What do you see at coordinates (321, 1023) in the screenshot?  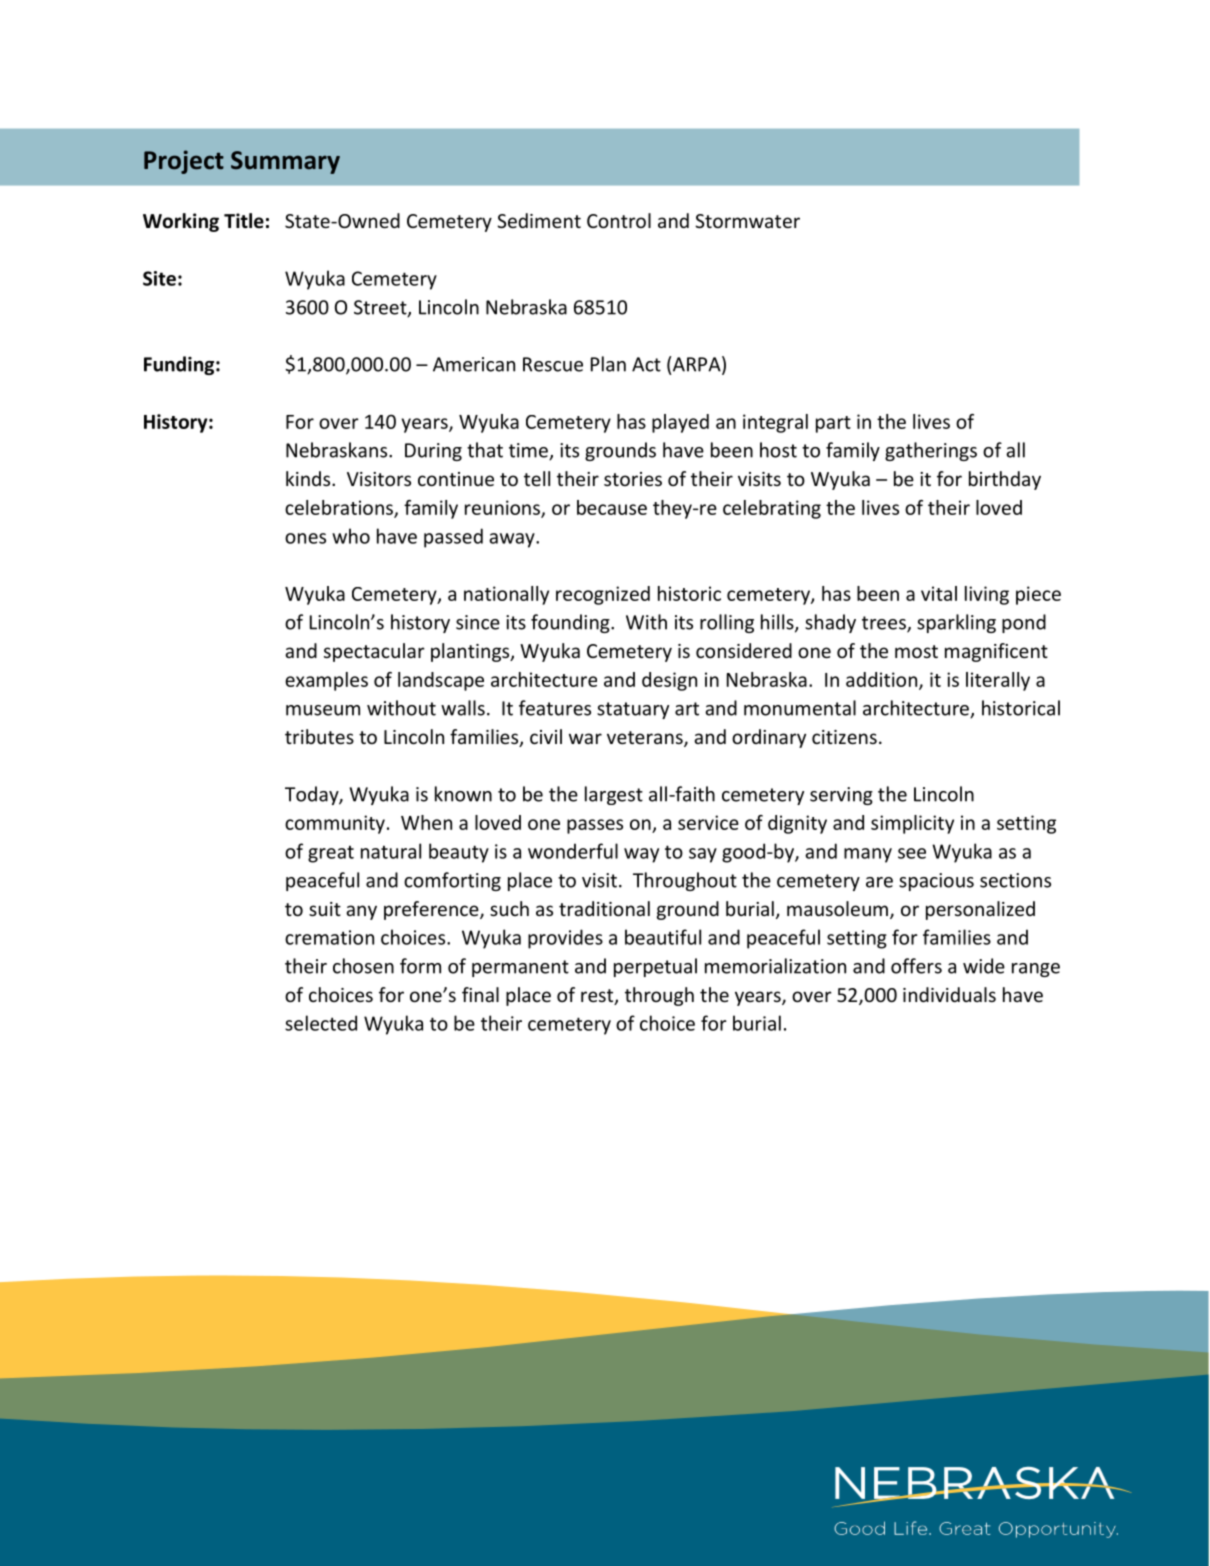 I see `selected` at bounding box center [321, 1023].
